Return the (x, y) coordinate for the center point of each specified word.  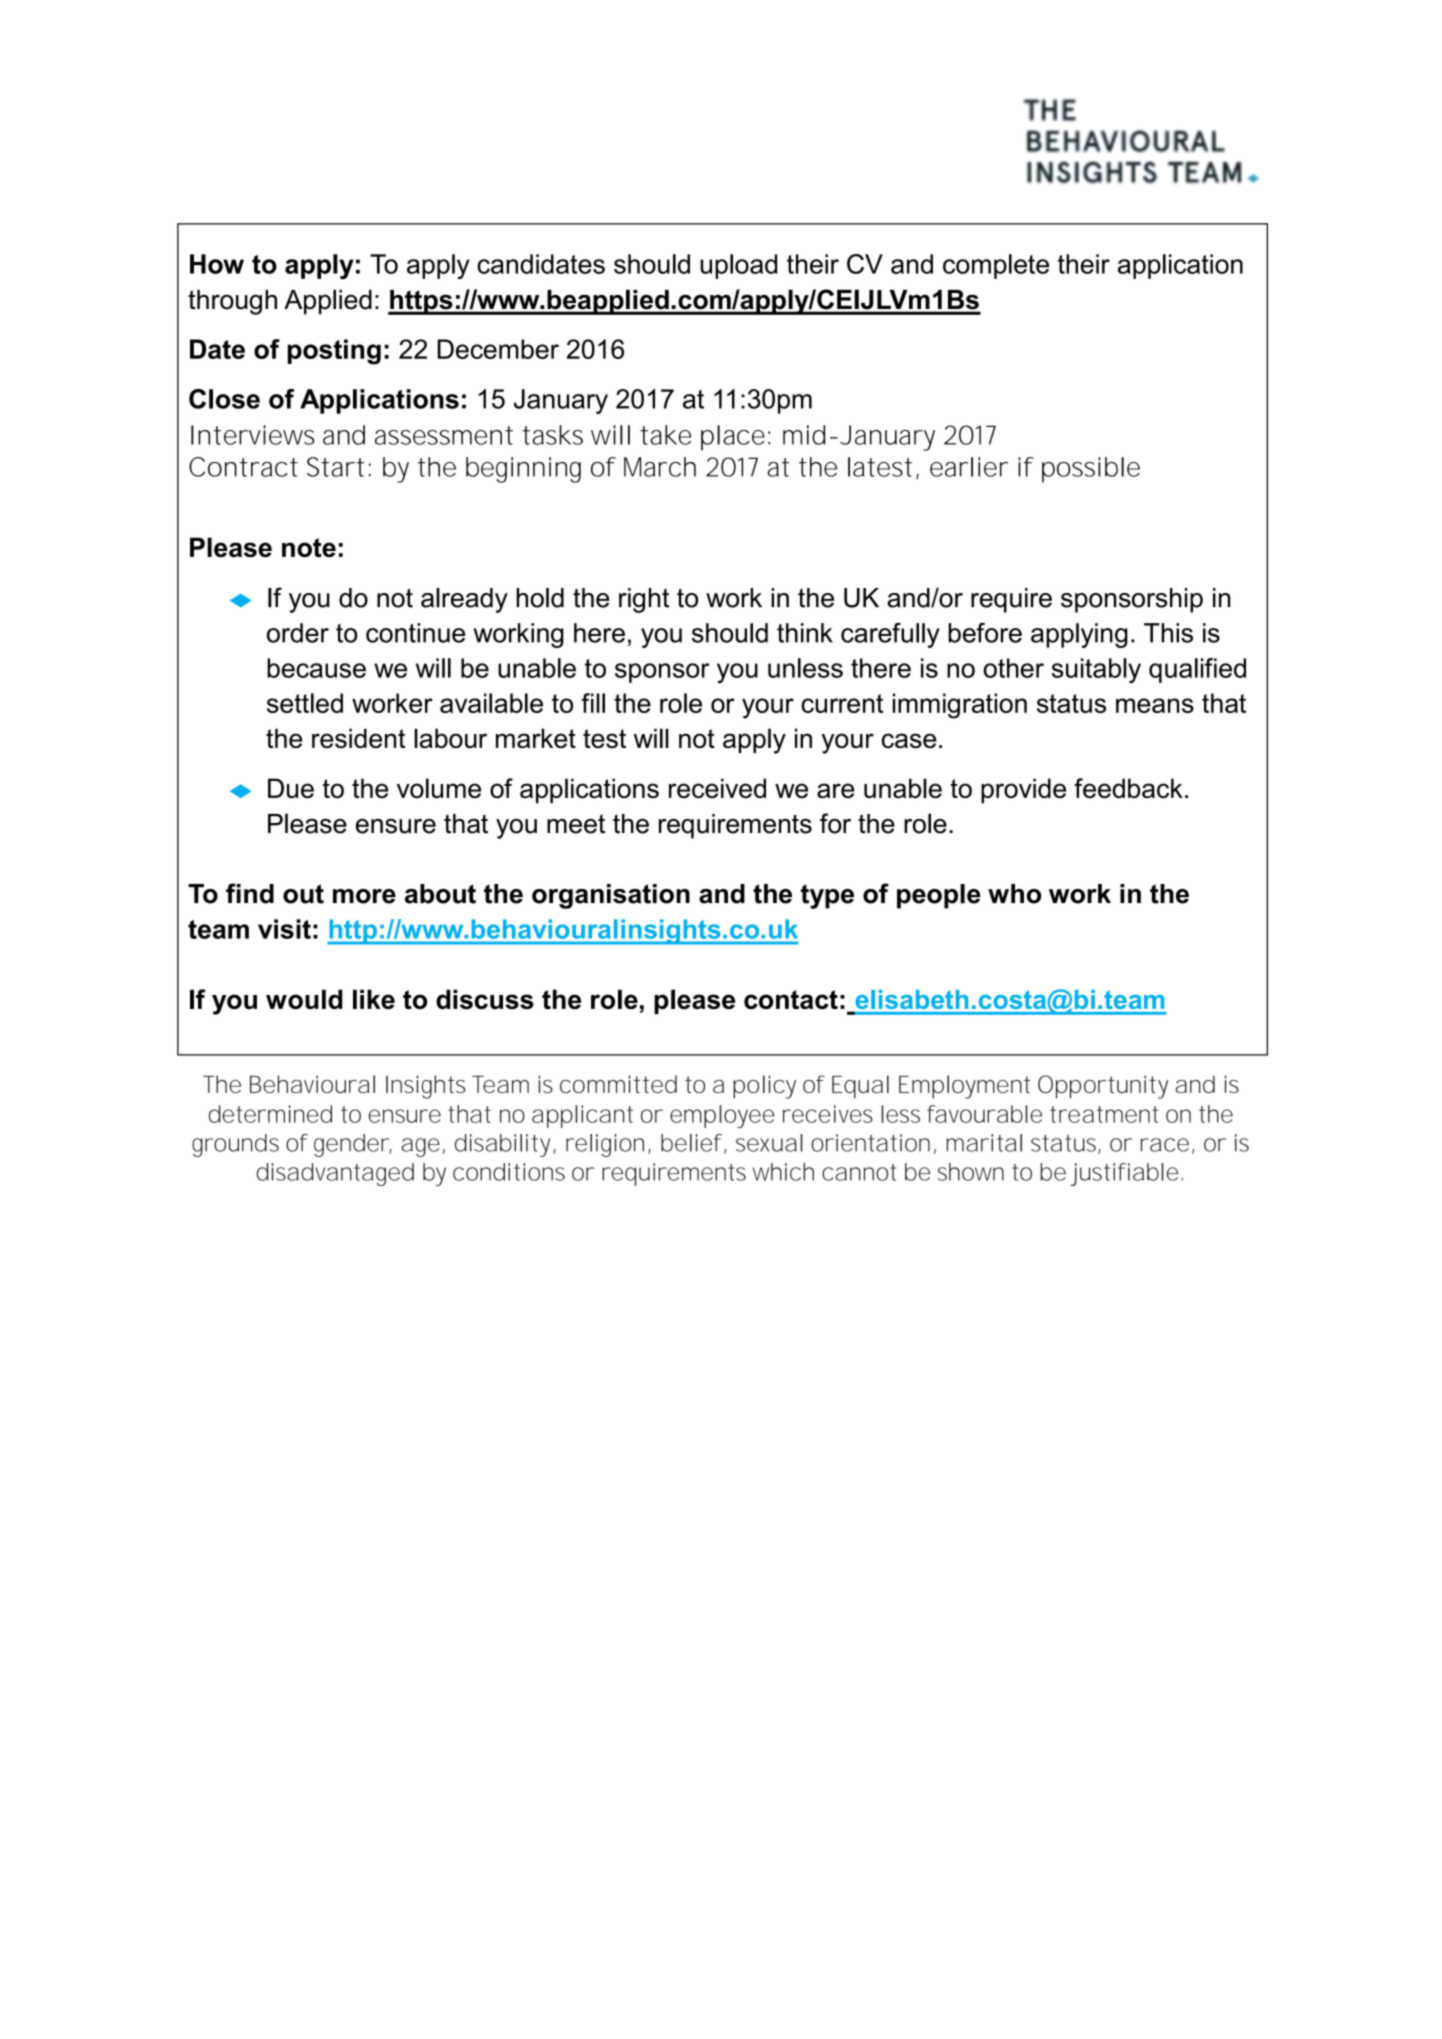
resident (358, 738)
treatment (1104, 1114)
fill (593, 703)
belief (691, 1143)
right (644, 600)
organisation (611, 896)
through (232, 302)
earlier (969, 467)
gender (351, 1145)
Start (335, 467)
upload (738, 266)
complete (996, 266)
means (1155, 705)
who (1014, 894)
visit (284, 929)
